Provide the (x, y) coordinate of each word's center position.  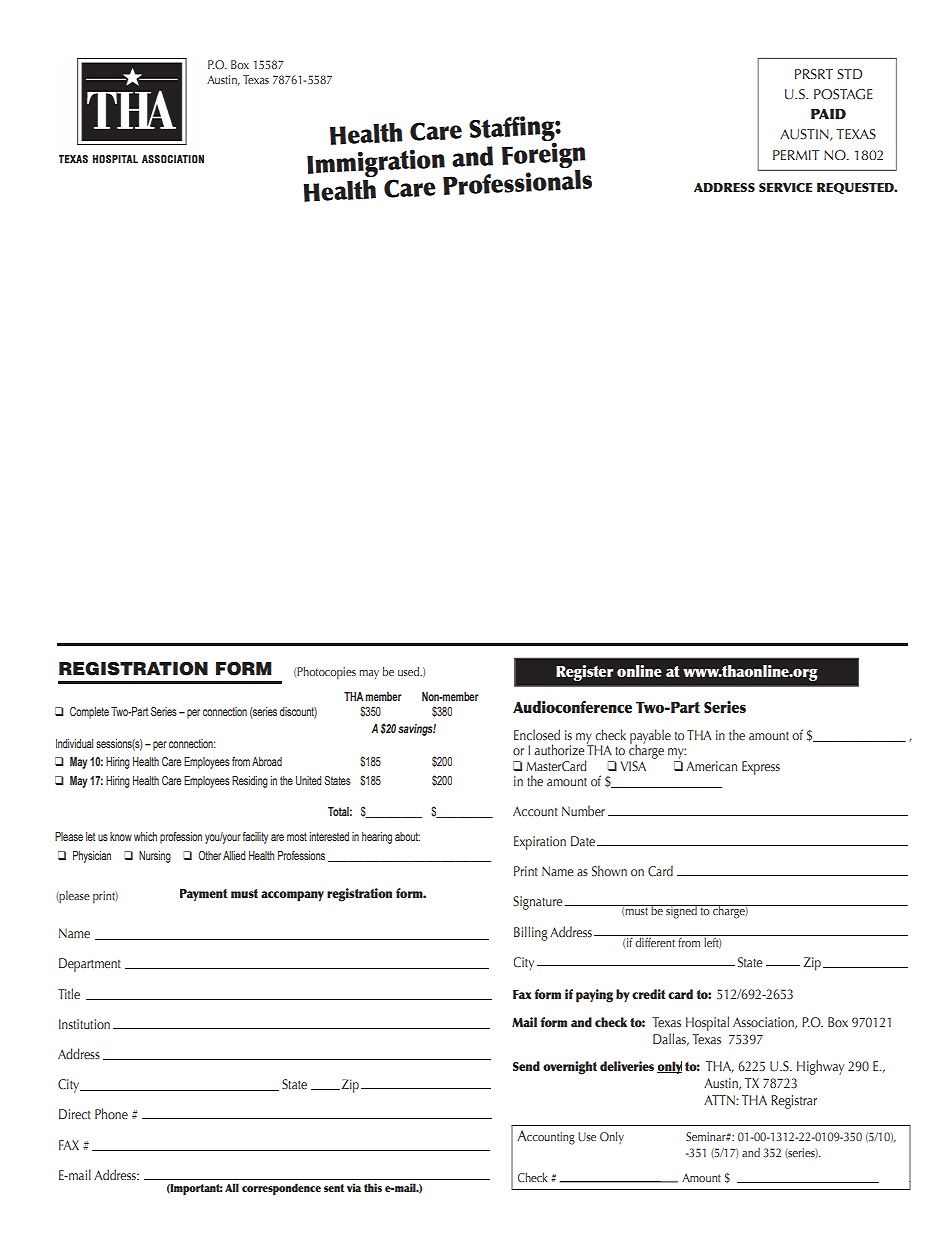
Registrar (794, 1102)
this (373, 1187)
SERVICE (785, 187)
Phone (111, 1113)
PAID (828, 114)
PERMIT (796, 155)
